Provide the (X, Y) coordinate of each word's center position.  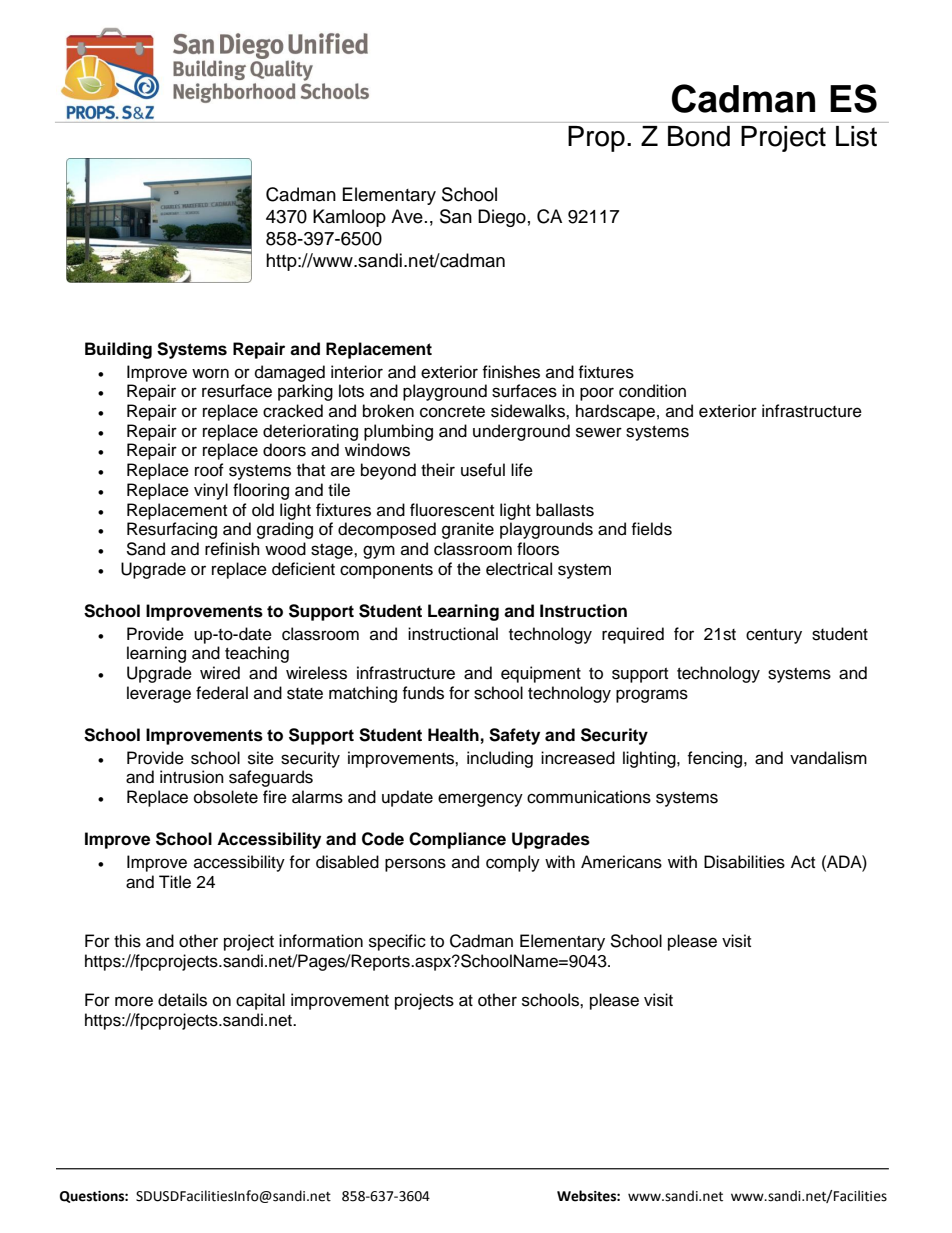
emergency (480, 800)
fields (651, 529)
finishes (511, 372)
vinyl (211, 491)
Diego (502, 218)
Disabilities (744, 862)
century (774, 636)
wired (220, 673)
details (182, 1000)
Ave (407, 216)
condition (652, 391)
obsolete (226, 797)
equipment (541, 674)
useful (483, 470)
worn (210, 373)
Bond (699, 136)
